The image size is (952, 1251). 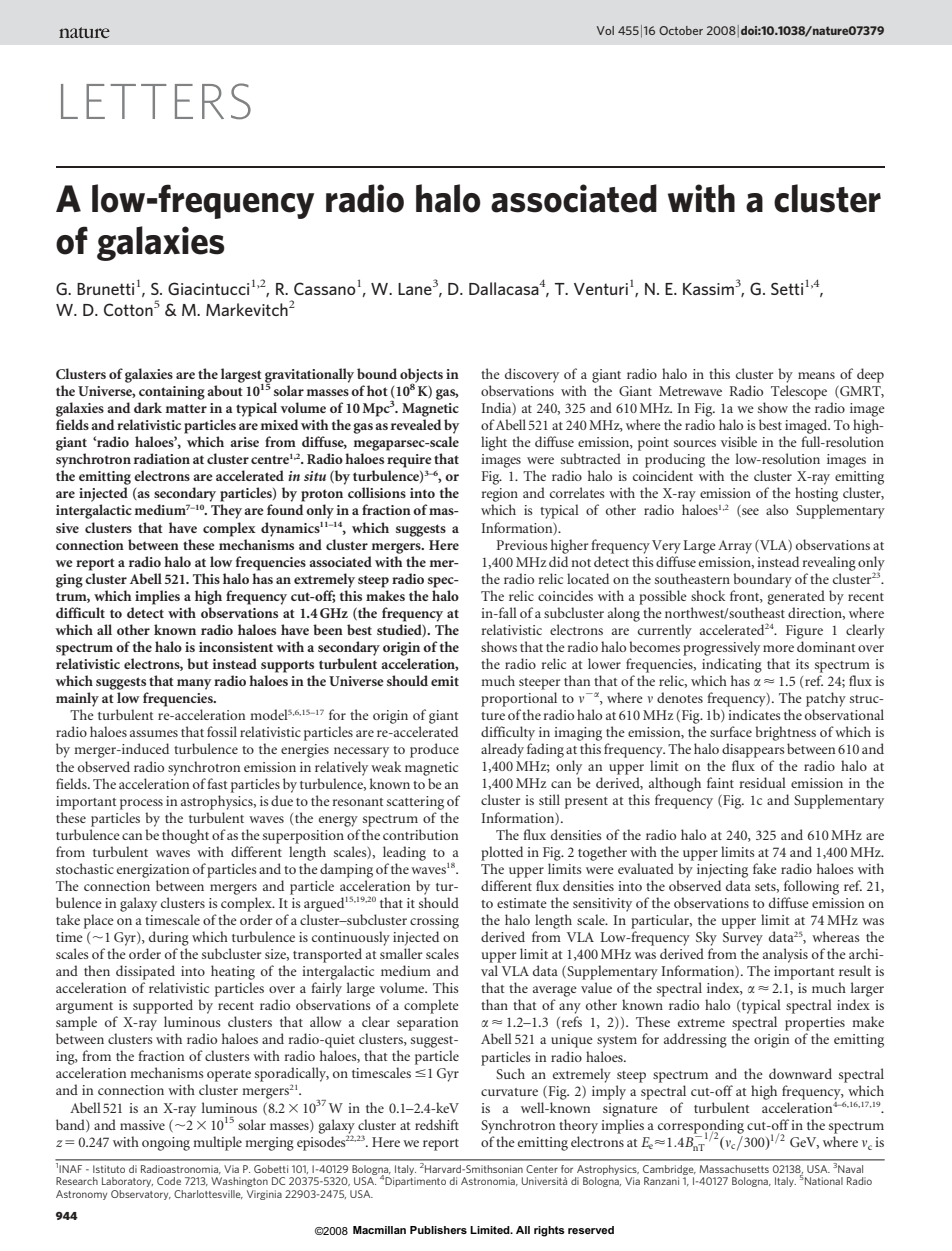 What do you see at coordinates (519, 699) in the image?
I see `proportional` at bounding box center [519, 699].
